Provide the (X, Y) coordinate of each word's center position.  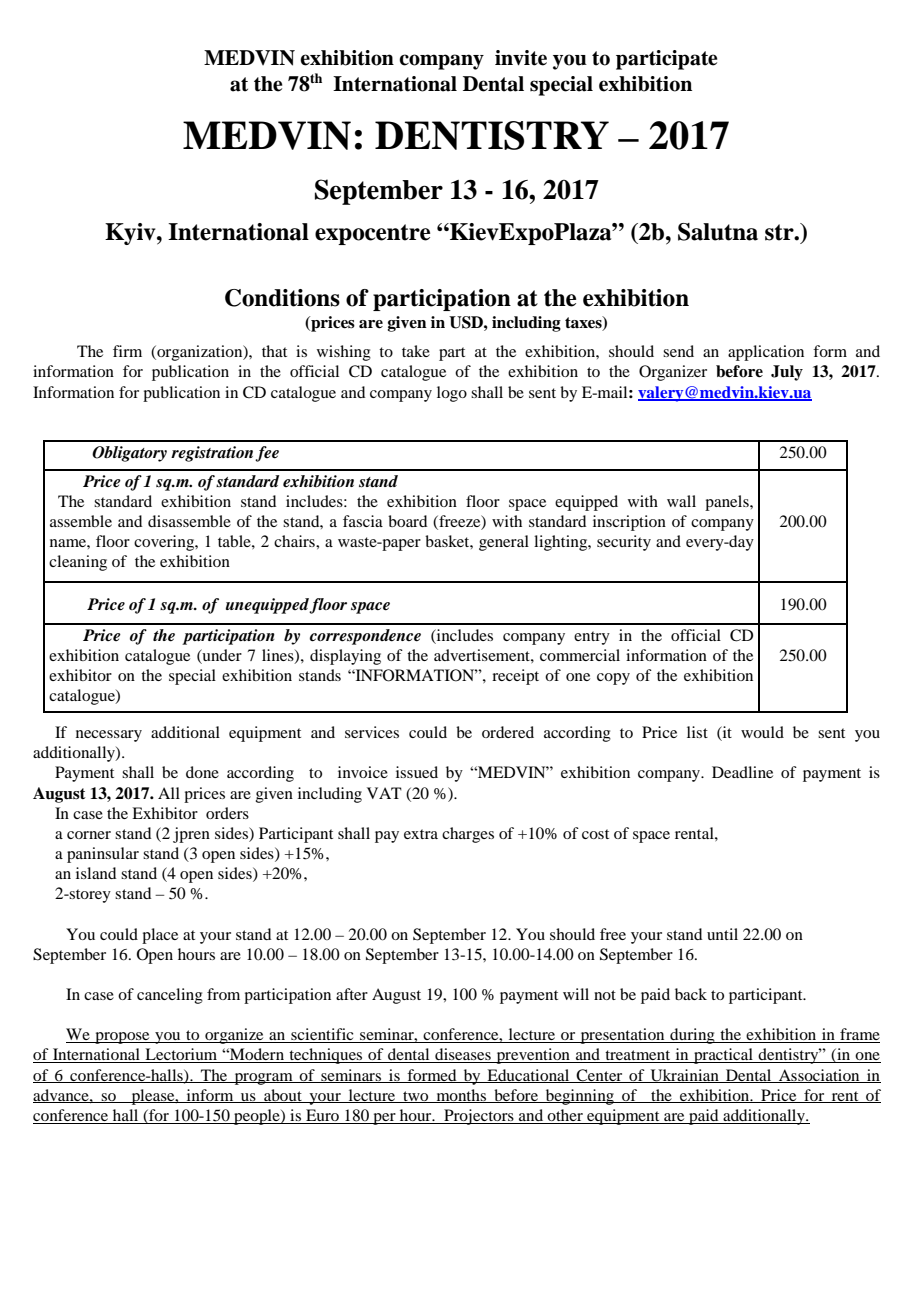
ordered (508, 732)
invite (521, 58)
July (787, 373)
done (202, 772)
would (762, 732)
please (153, 1097)
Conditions (282, 298)
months (461, 1096)
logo (452, 394)
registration (212, 454)
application (766, 353)
